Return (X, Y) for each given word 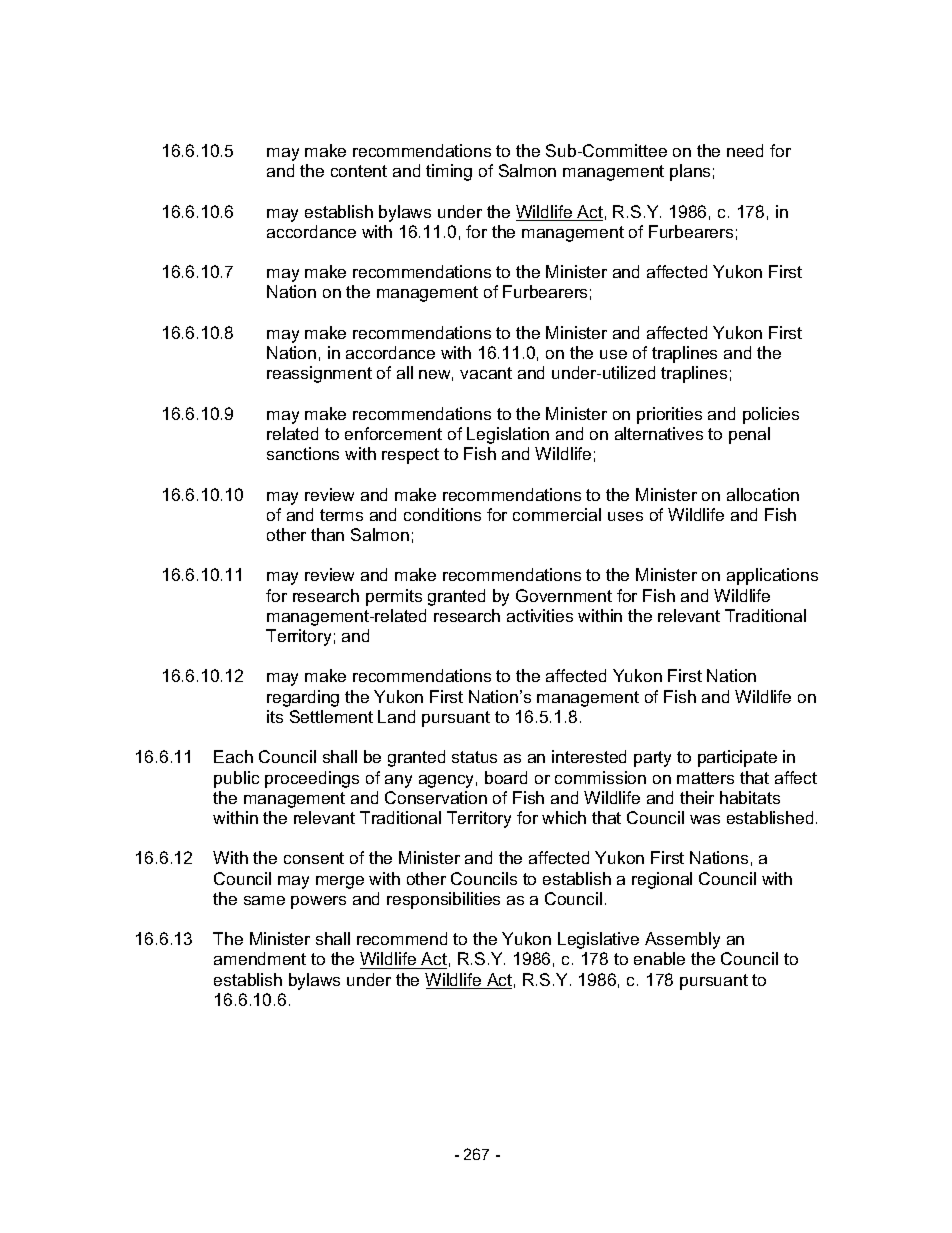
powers (318, 902)
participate (737, 758)
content (359, 171)
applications (772, 576)
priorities (669, 415)
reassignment (319, 374)
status (474, 757)
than (327, 534)
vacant (486, 373)
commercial (557, 514)
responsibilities (443, 900)
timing (449, 172)
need (745, 150)
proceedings (312, 779)
